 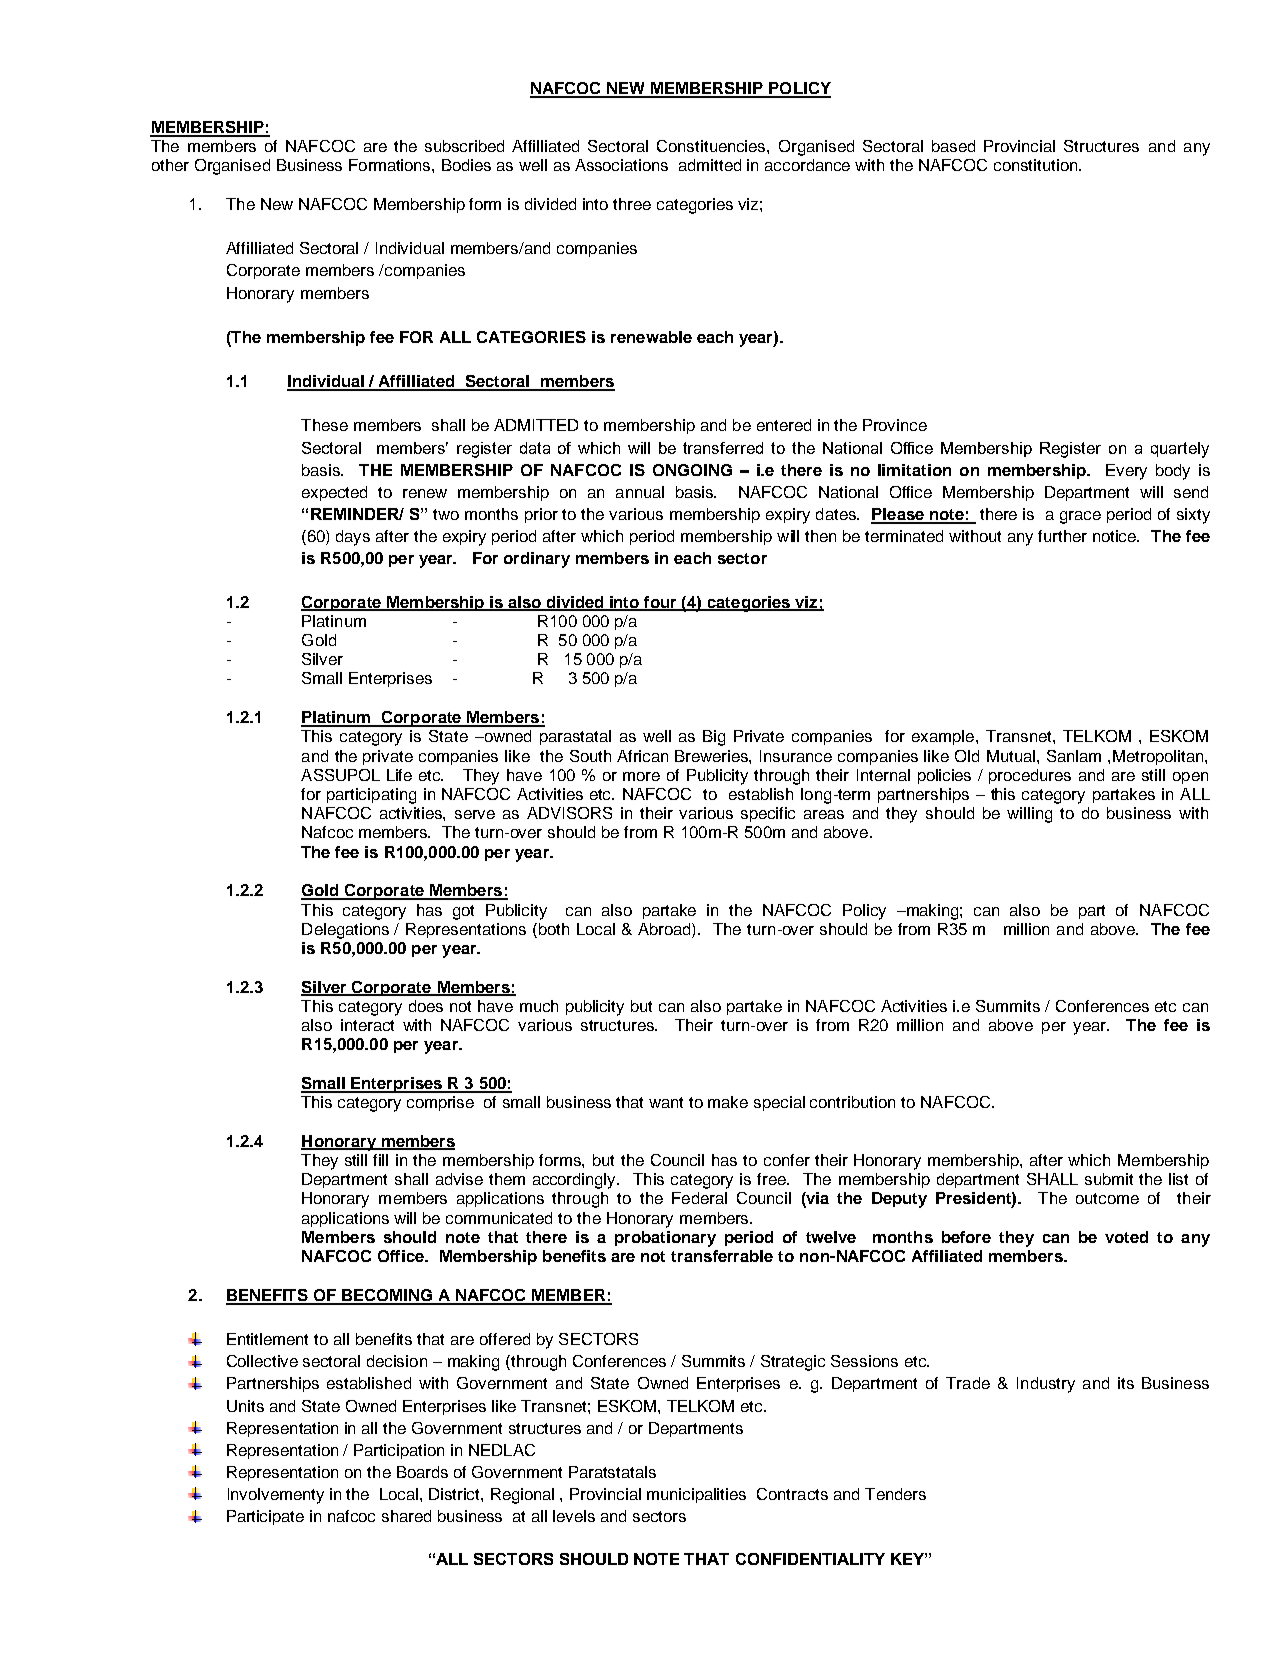 What do you see at coordinates (768, 814) in the image?
I see `specific` at bounding box center [768, 814].
